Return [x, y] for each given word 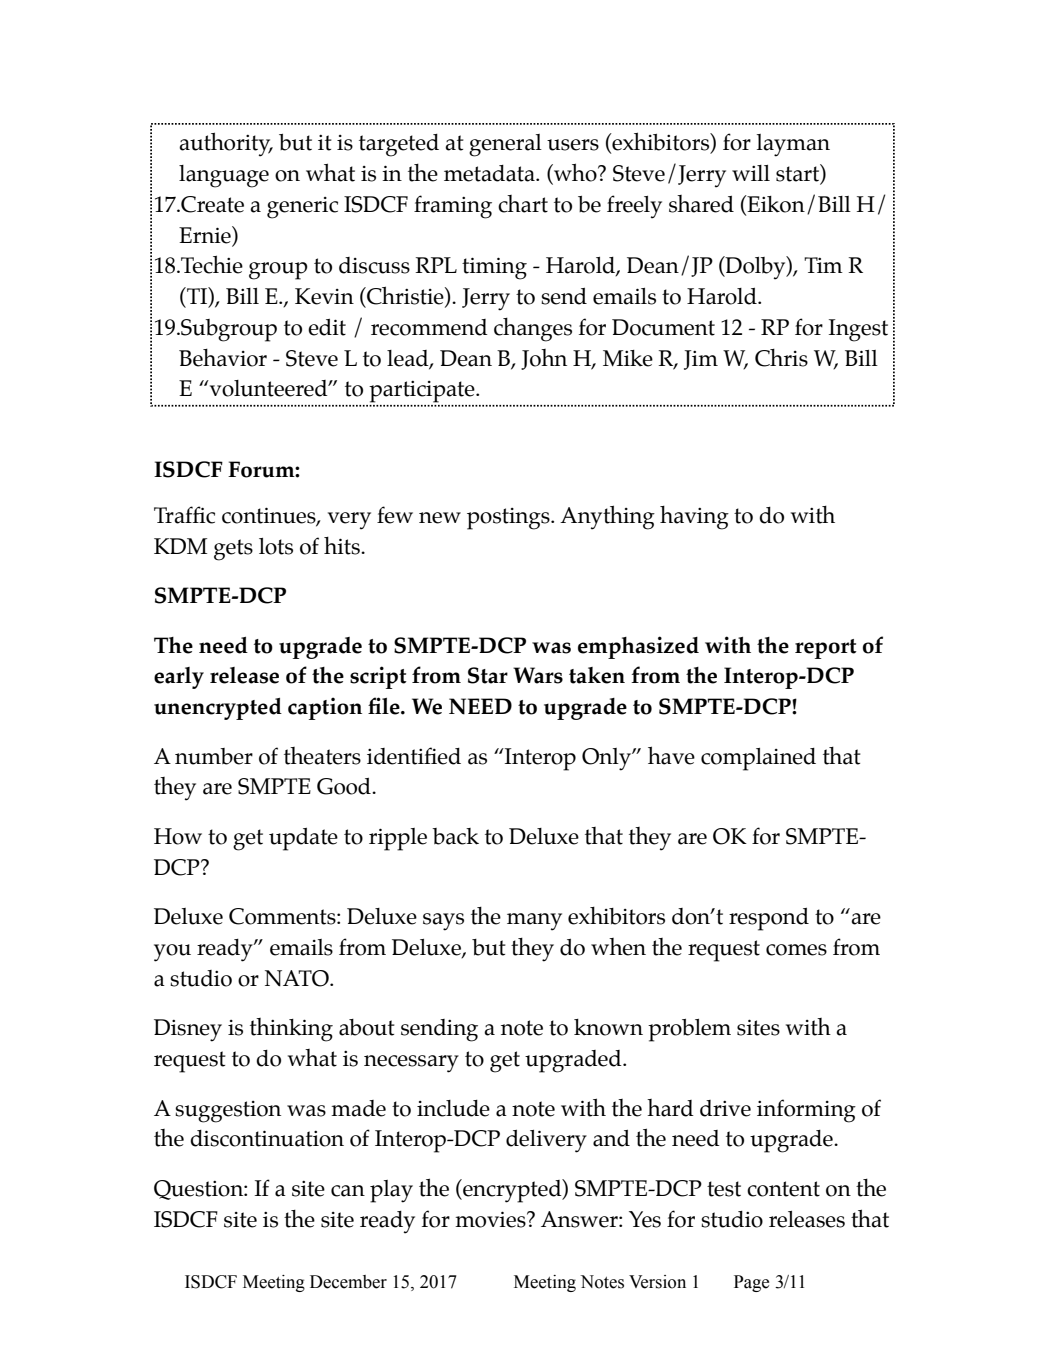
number [214, 756]
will [751, 173]
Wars [538, 675]
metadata [490, 173]
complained [758, 759]
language [224, 176]
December [348, 1282]
